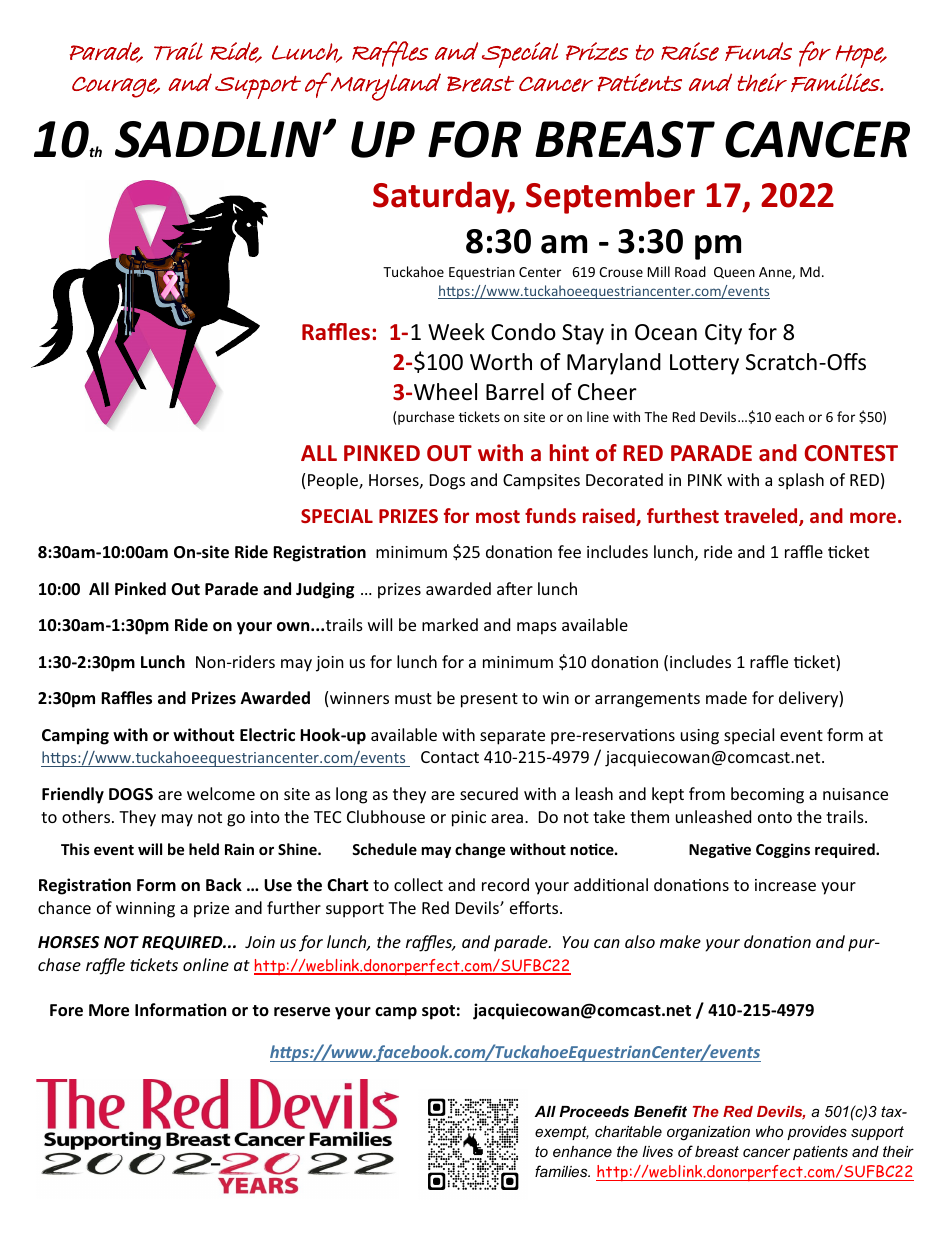 Image resolution: width=952 pixels, height=1233 pixels. What do you see at coordinates (734, 273) in the screenshot?
I see `Queen` at bounding box center [734, 273].
